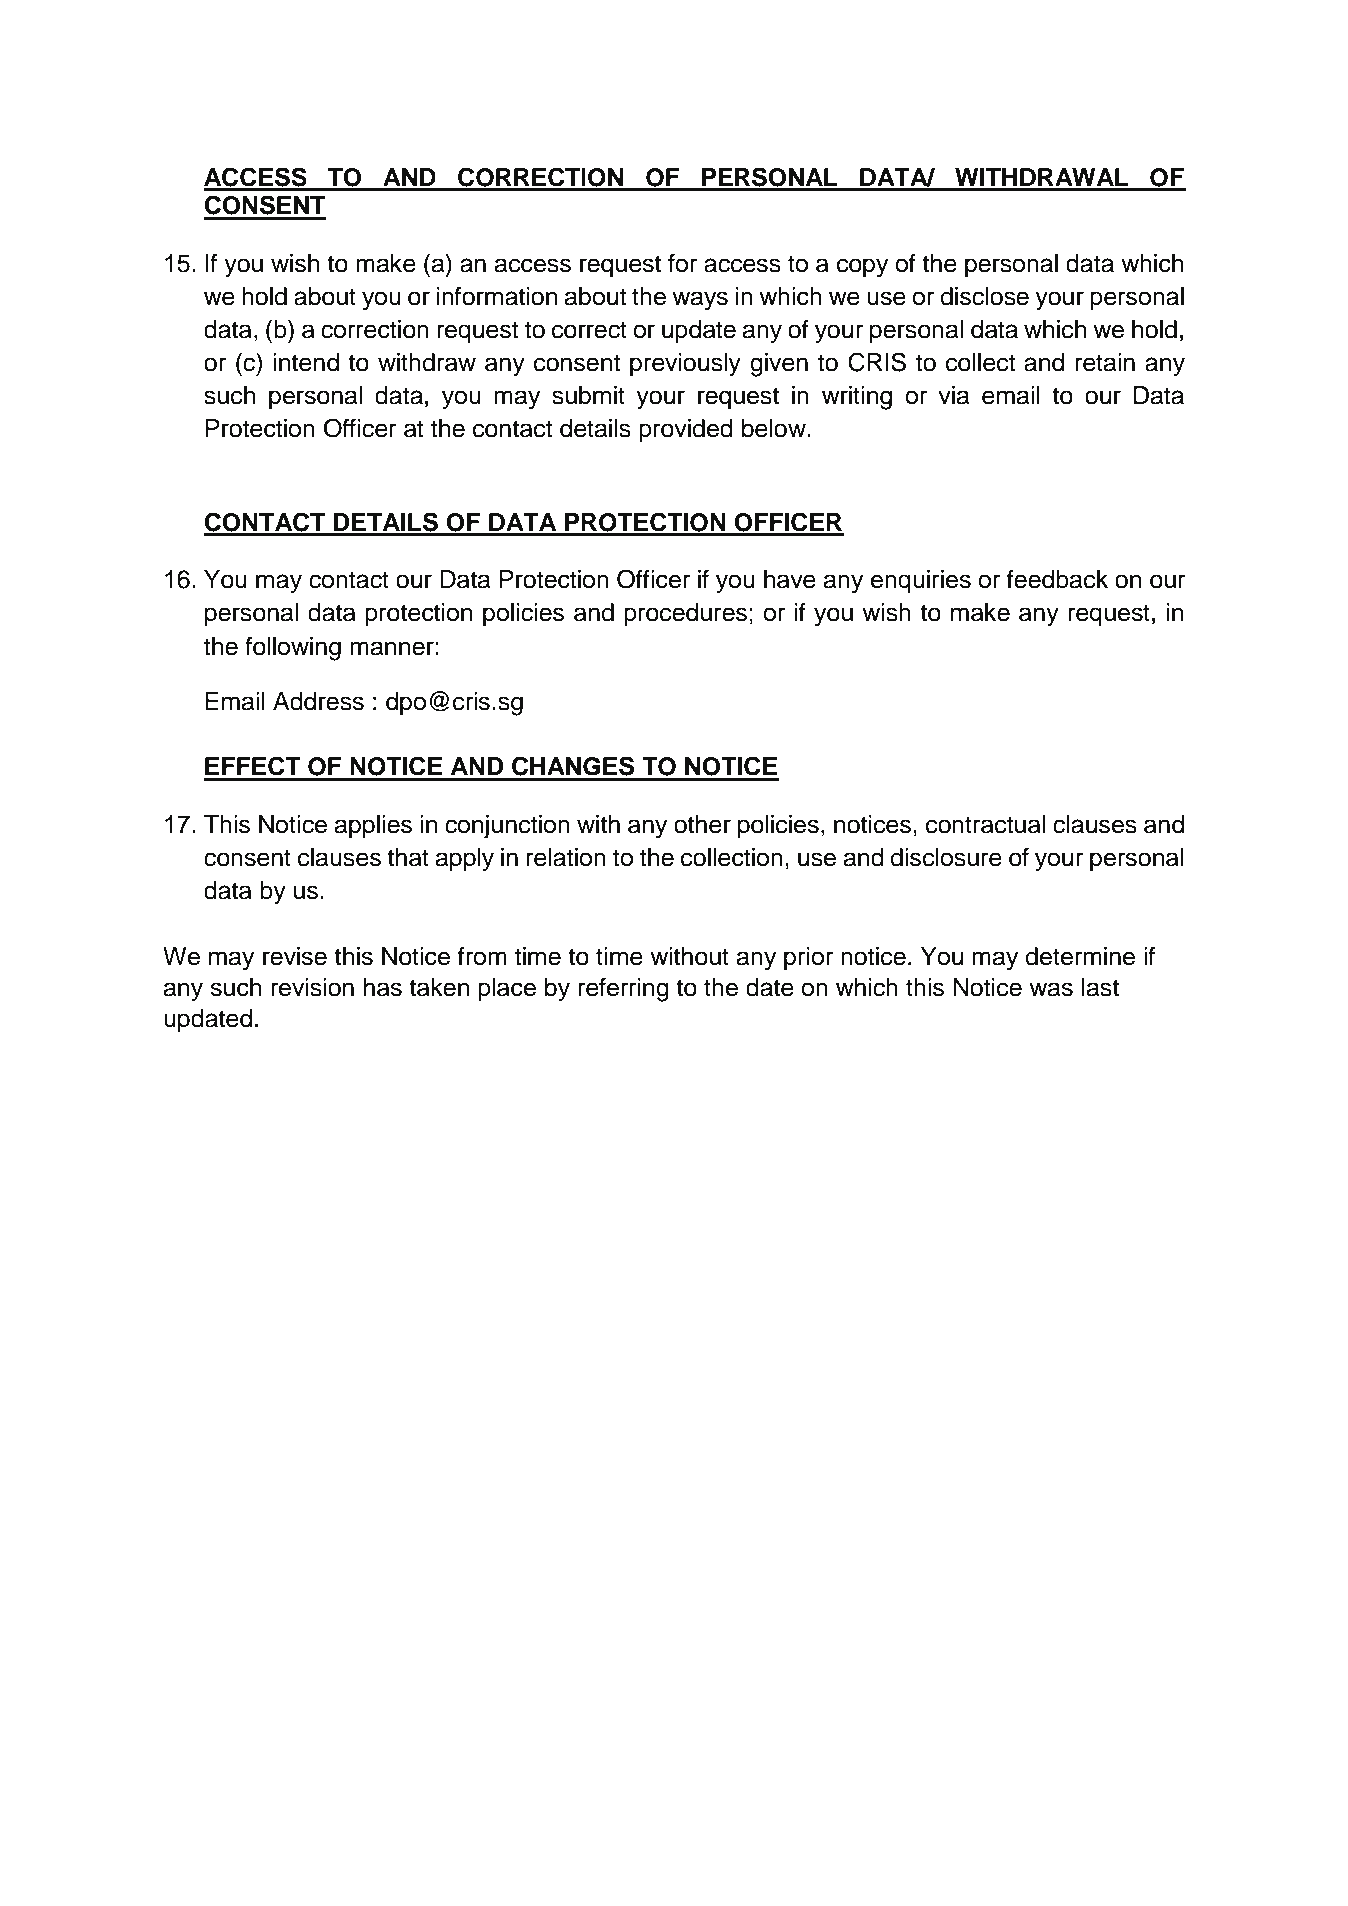  Describe the element at coordinates (497, 296) in the image. I see `information` at that location.
